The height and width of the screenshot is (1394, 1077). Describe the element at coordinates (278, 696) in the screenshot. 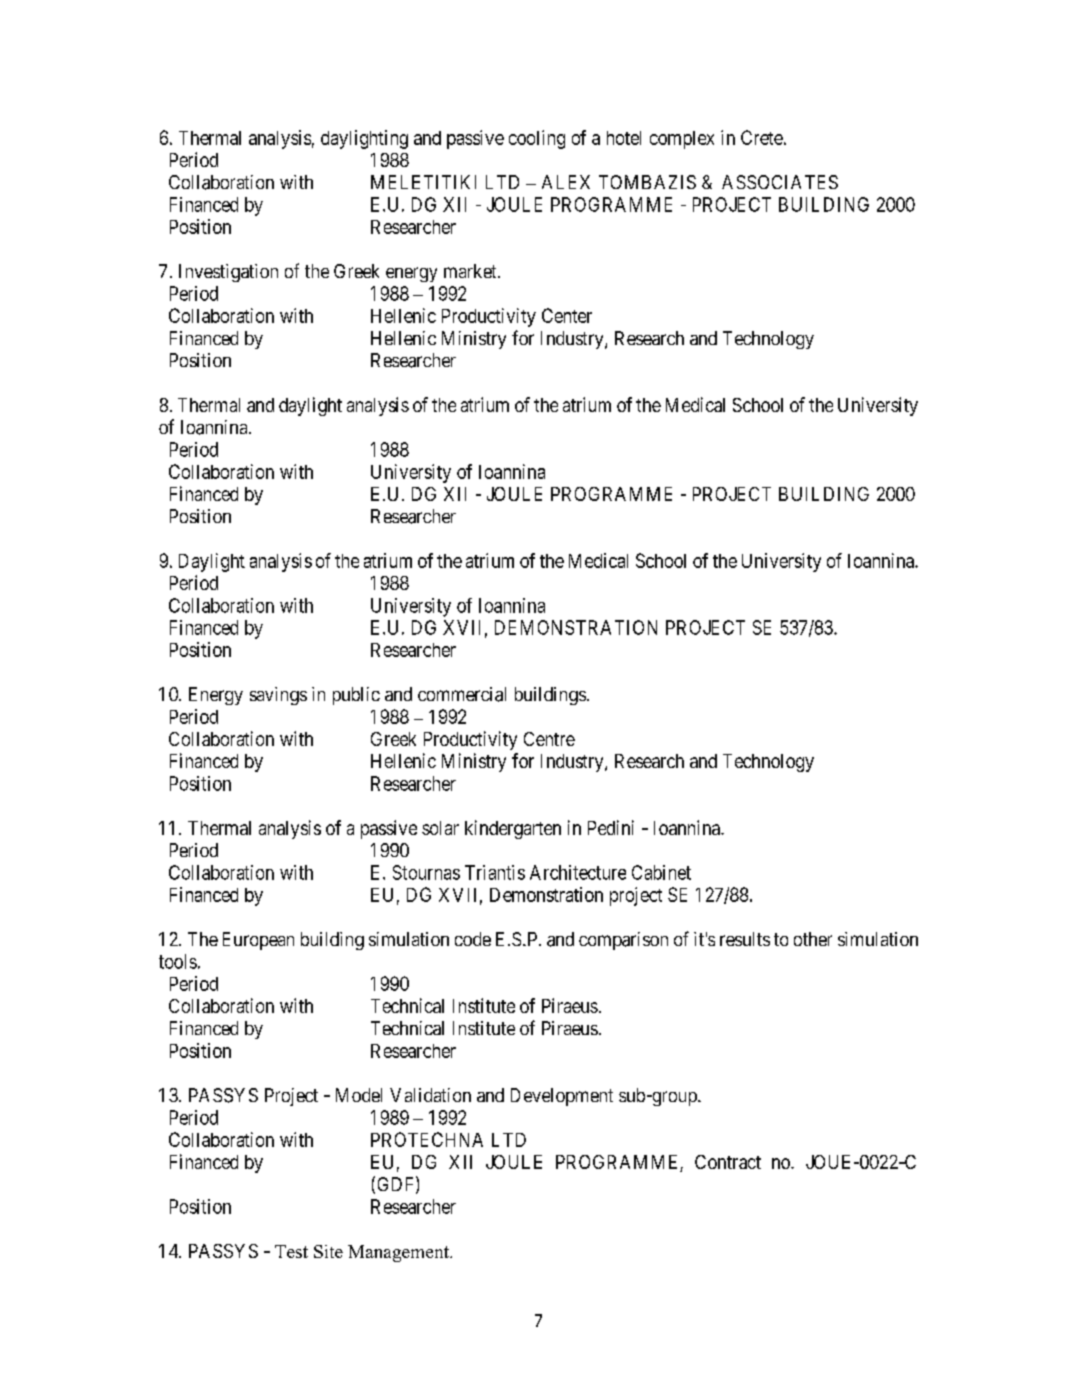

I see `savings` at that location.
